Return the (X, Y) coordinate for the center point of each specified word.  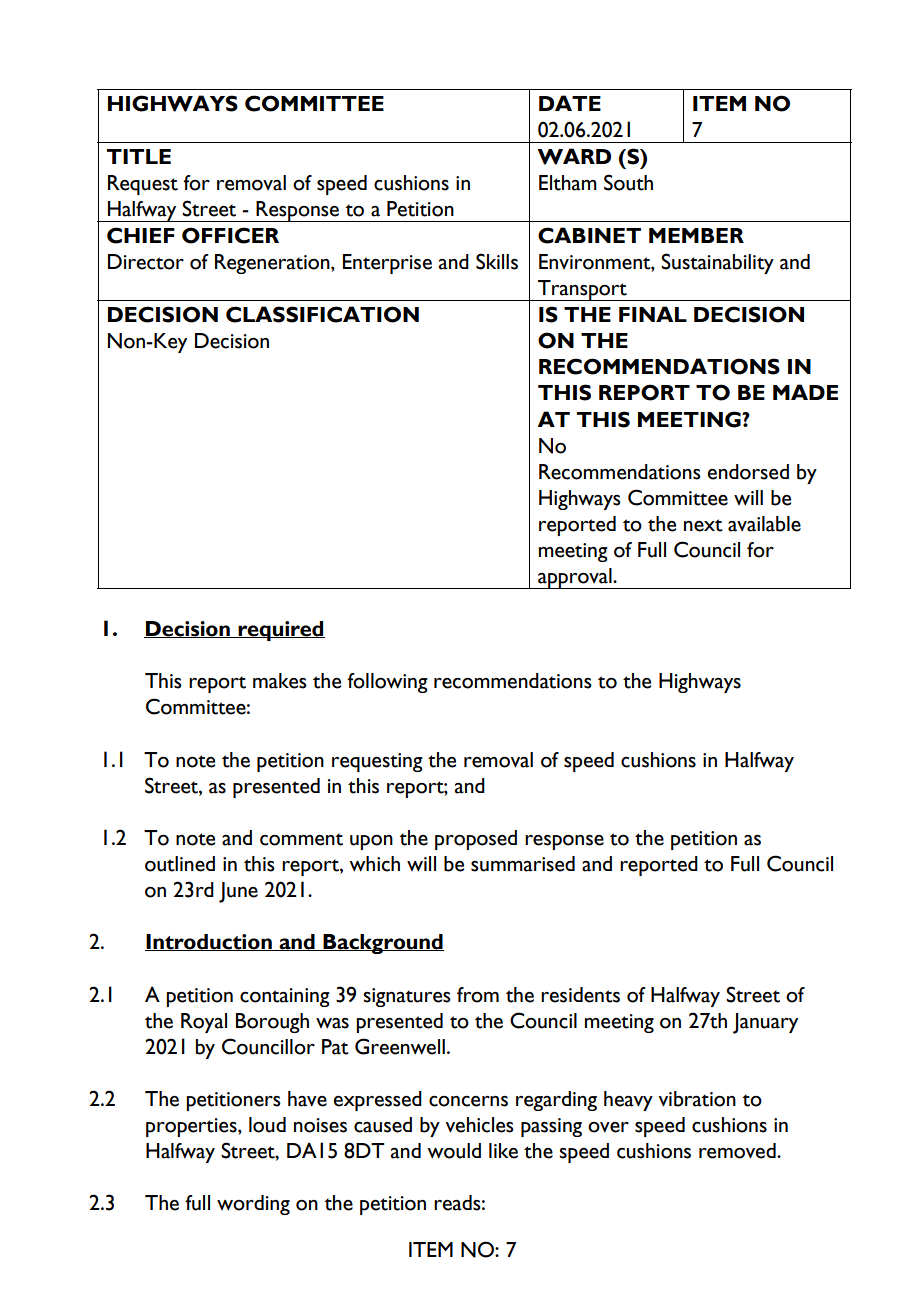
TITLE (139, 156)
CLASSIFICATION (322, 314)
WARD (574, 156)
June (238, 892)
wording (253, 1205)
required (280, 631)
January (765, 1023)
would (454, 1151)
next (703, 525)
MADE (805, 392)
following (387, 683)
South (628, 182)
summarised (523, 864)
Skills (497, 261)
